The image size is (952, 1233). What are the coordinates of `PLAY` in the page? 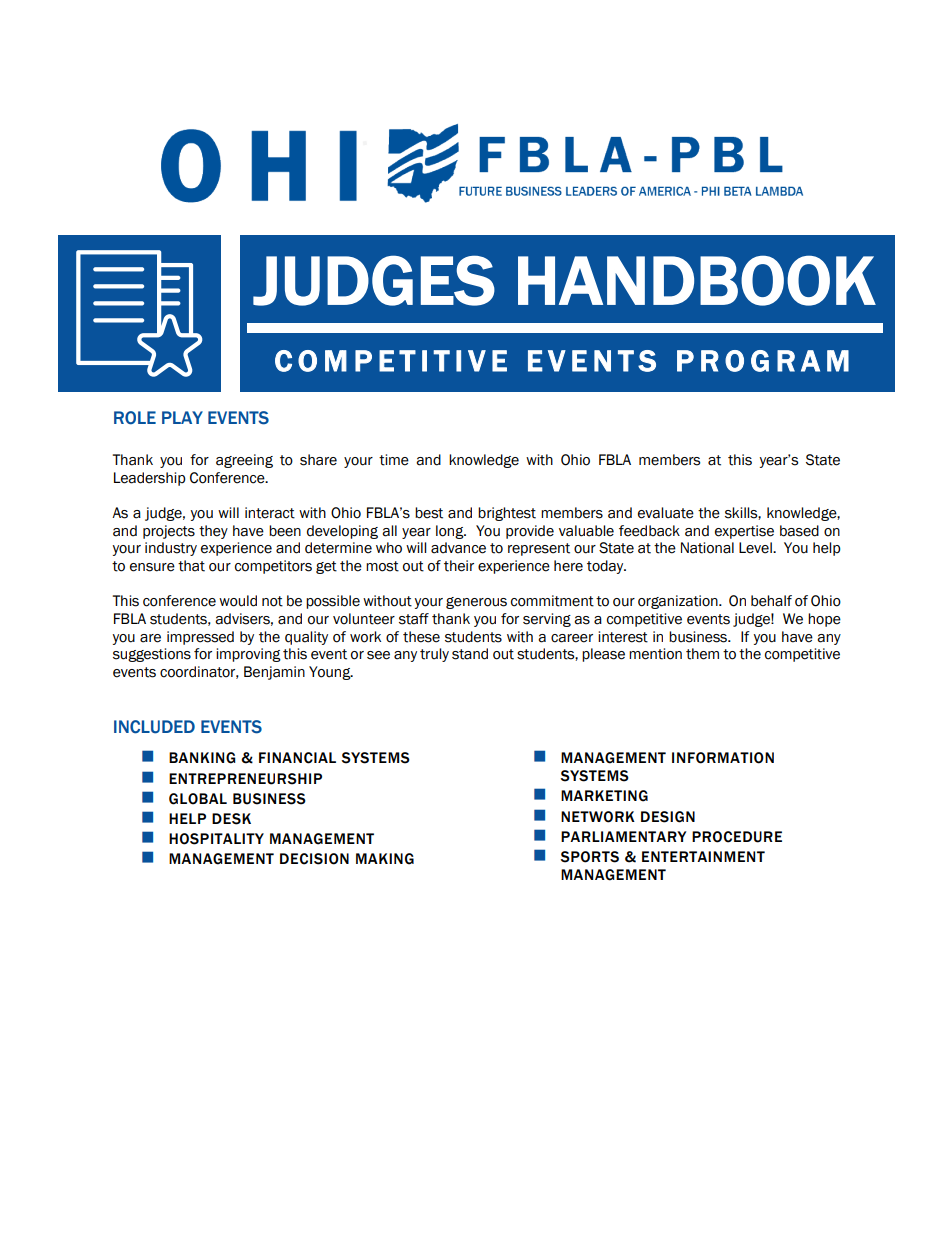 It's located at (182, 417).
